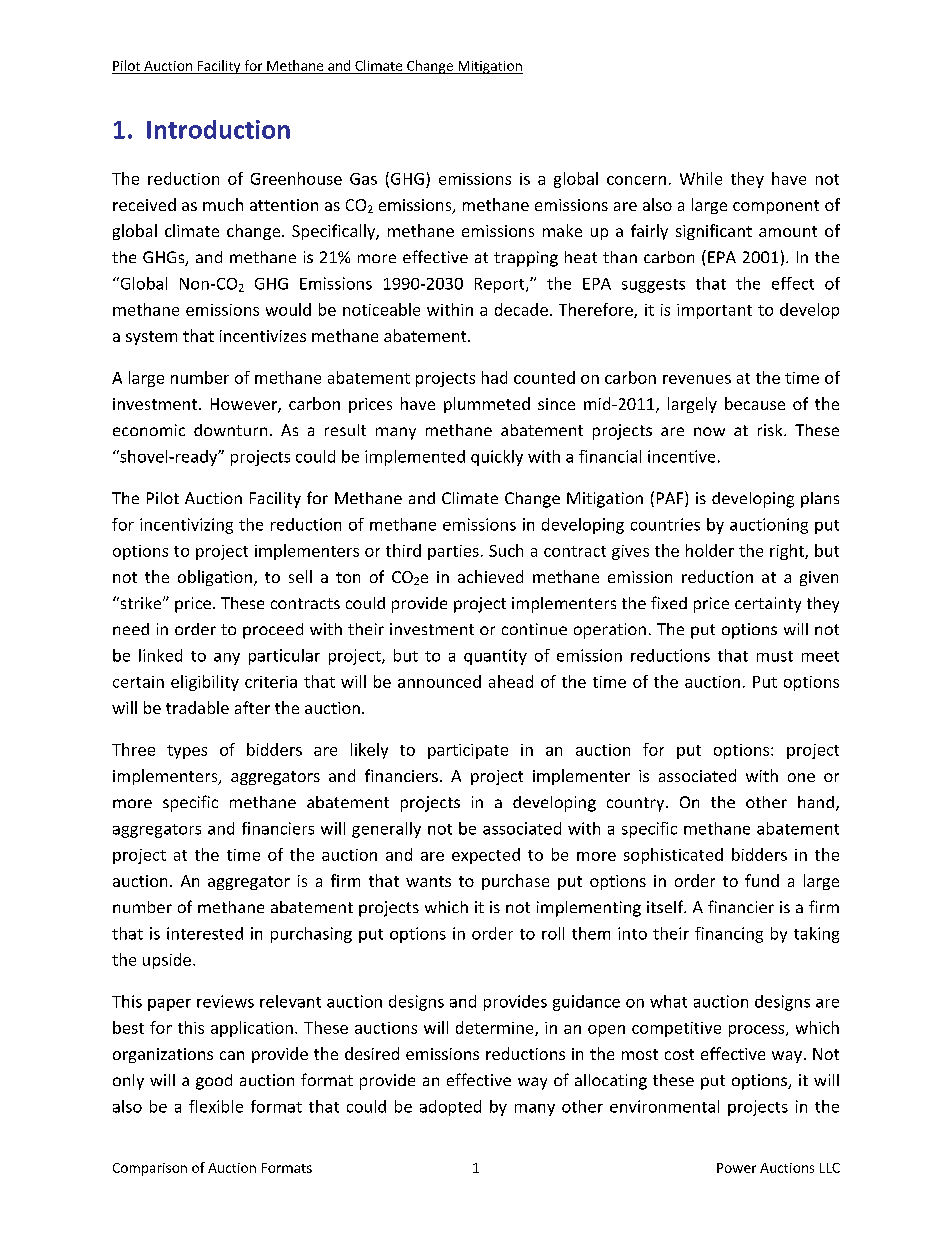 This screenshot has width=952, height=1233. What do you see at coordinates (363, 179) in the screenshot?
I see `Gas` at bounding box center [363, 179].
